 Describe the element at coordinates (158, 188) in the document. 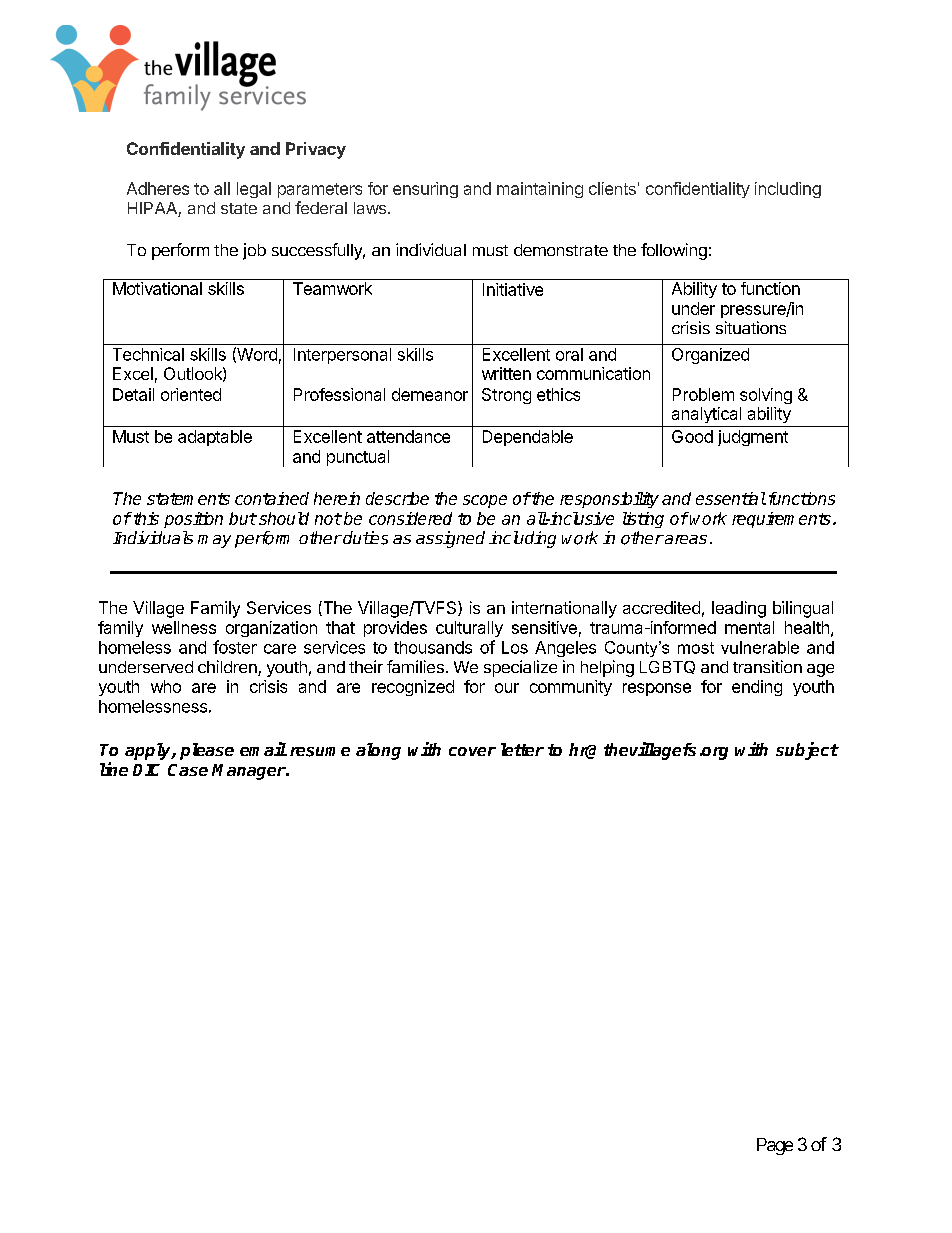

I see `Adheres` at that location.
